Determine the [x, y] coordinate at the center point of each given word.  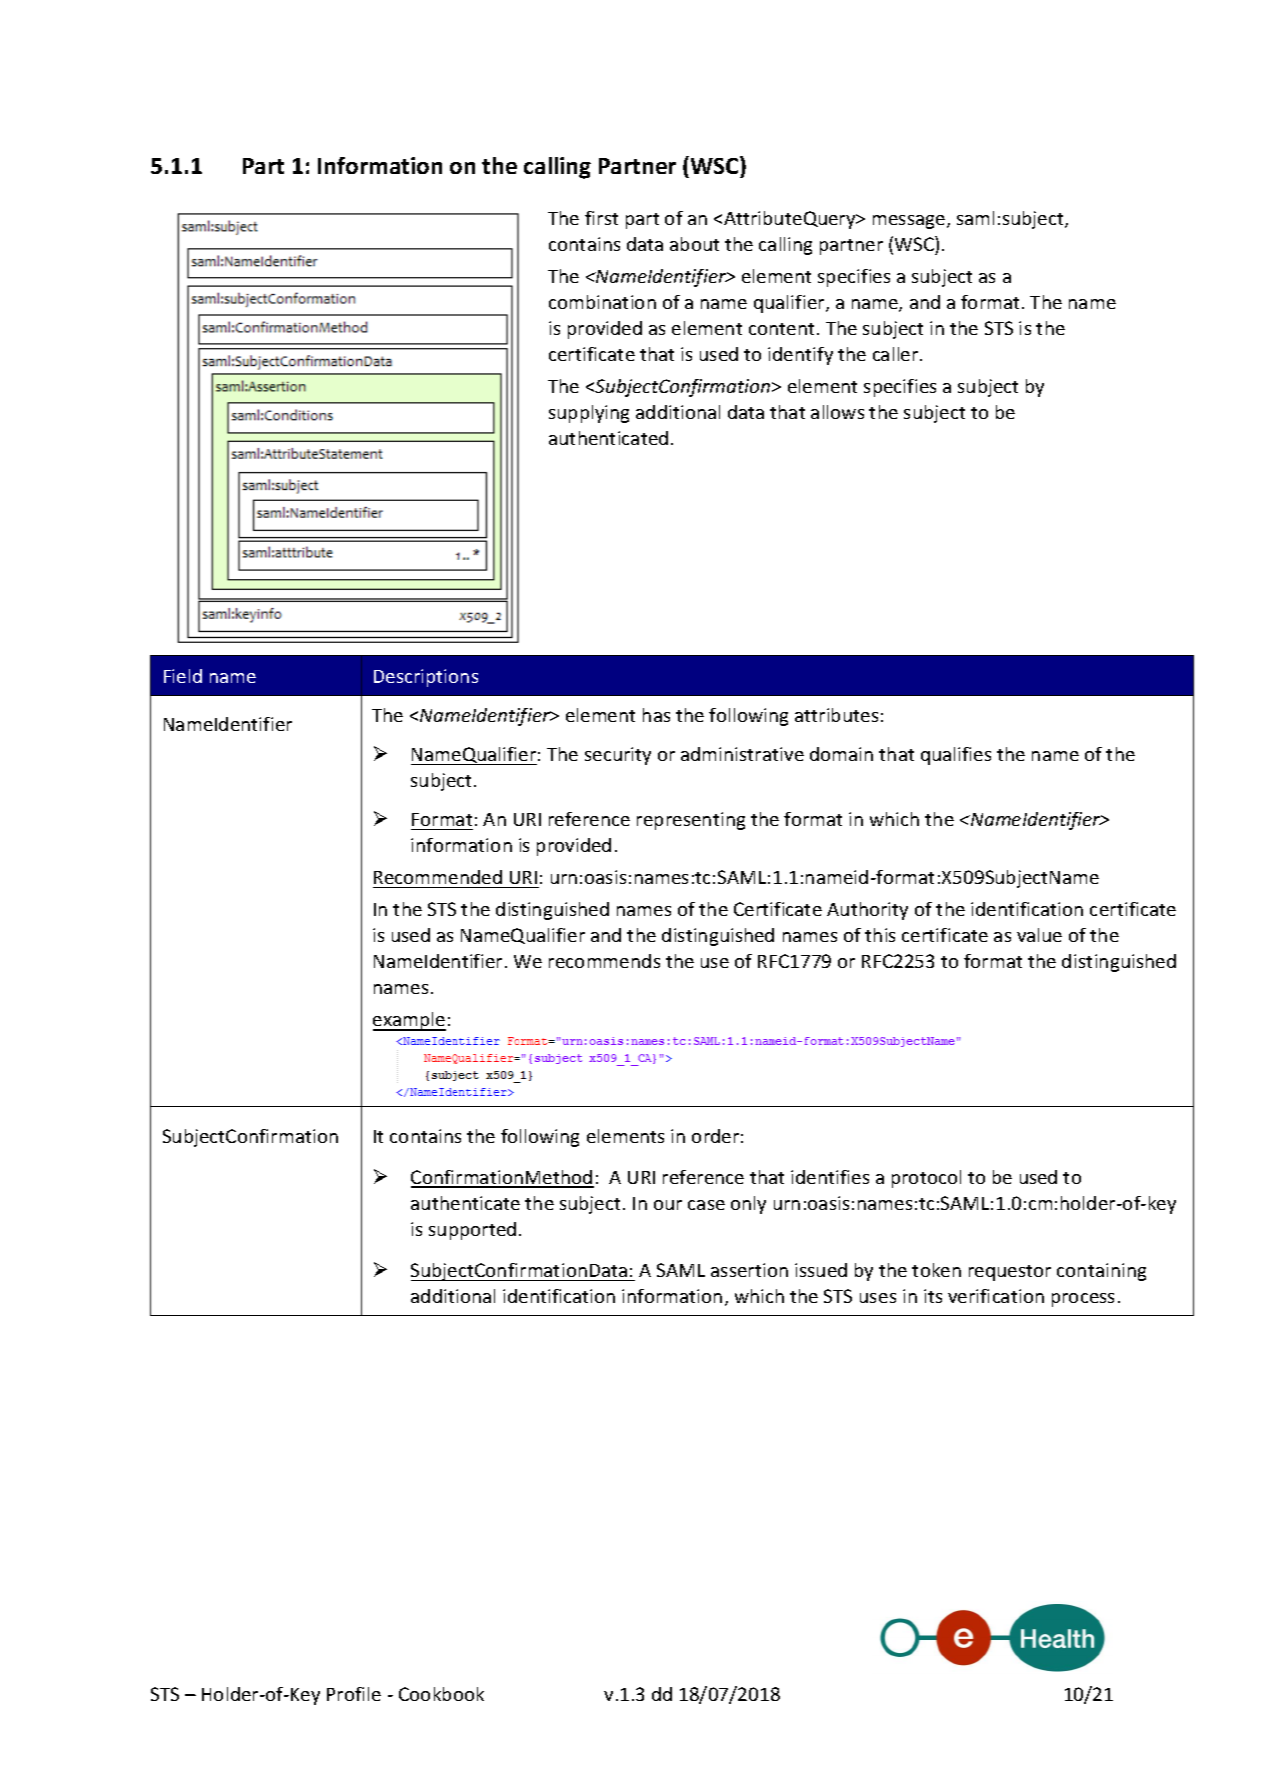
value [1039, 935]
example [409, 1021]
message [909, 222]
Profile [354, 1694]
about [694, 244]
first [601, 218]
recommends [604, 961]
